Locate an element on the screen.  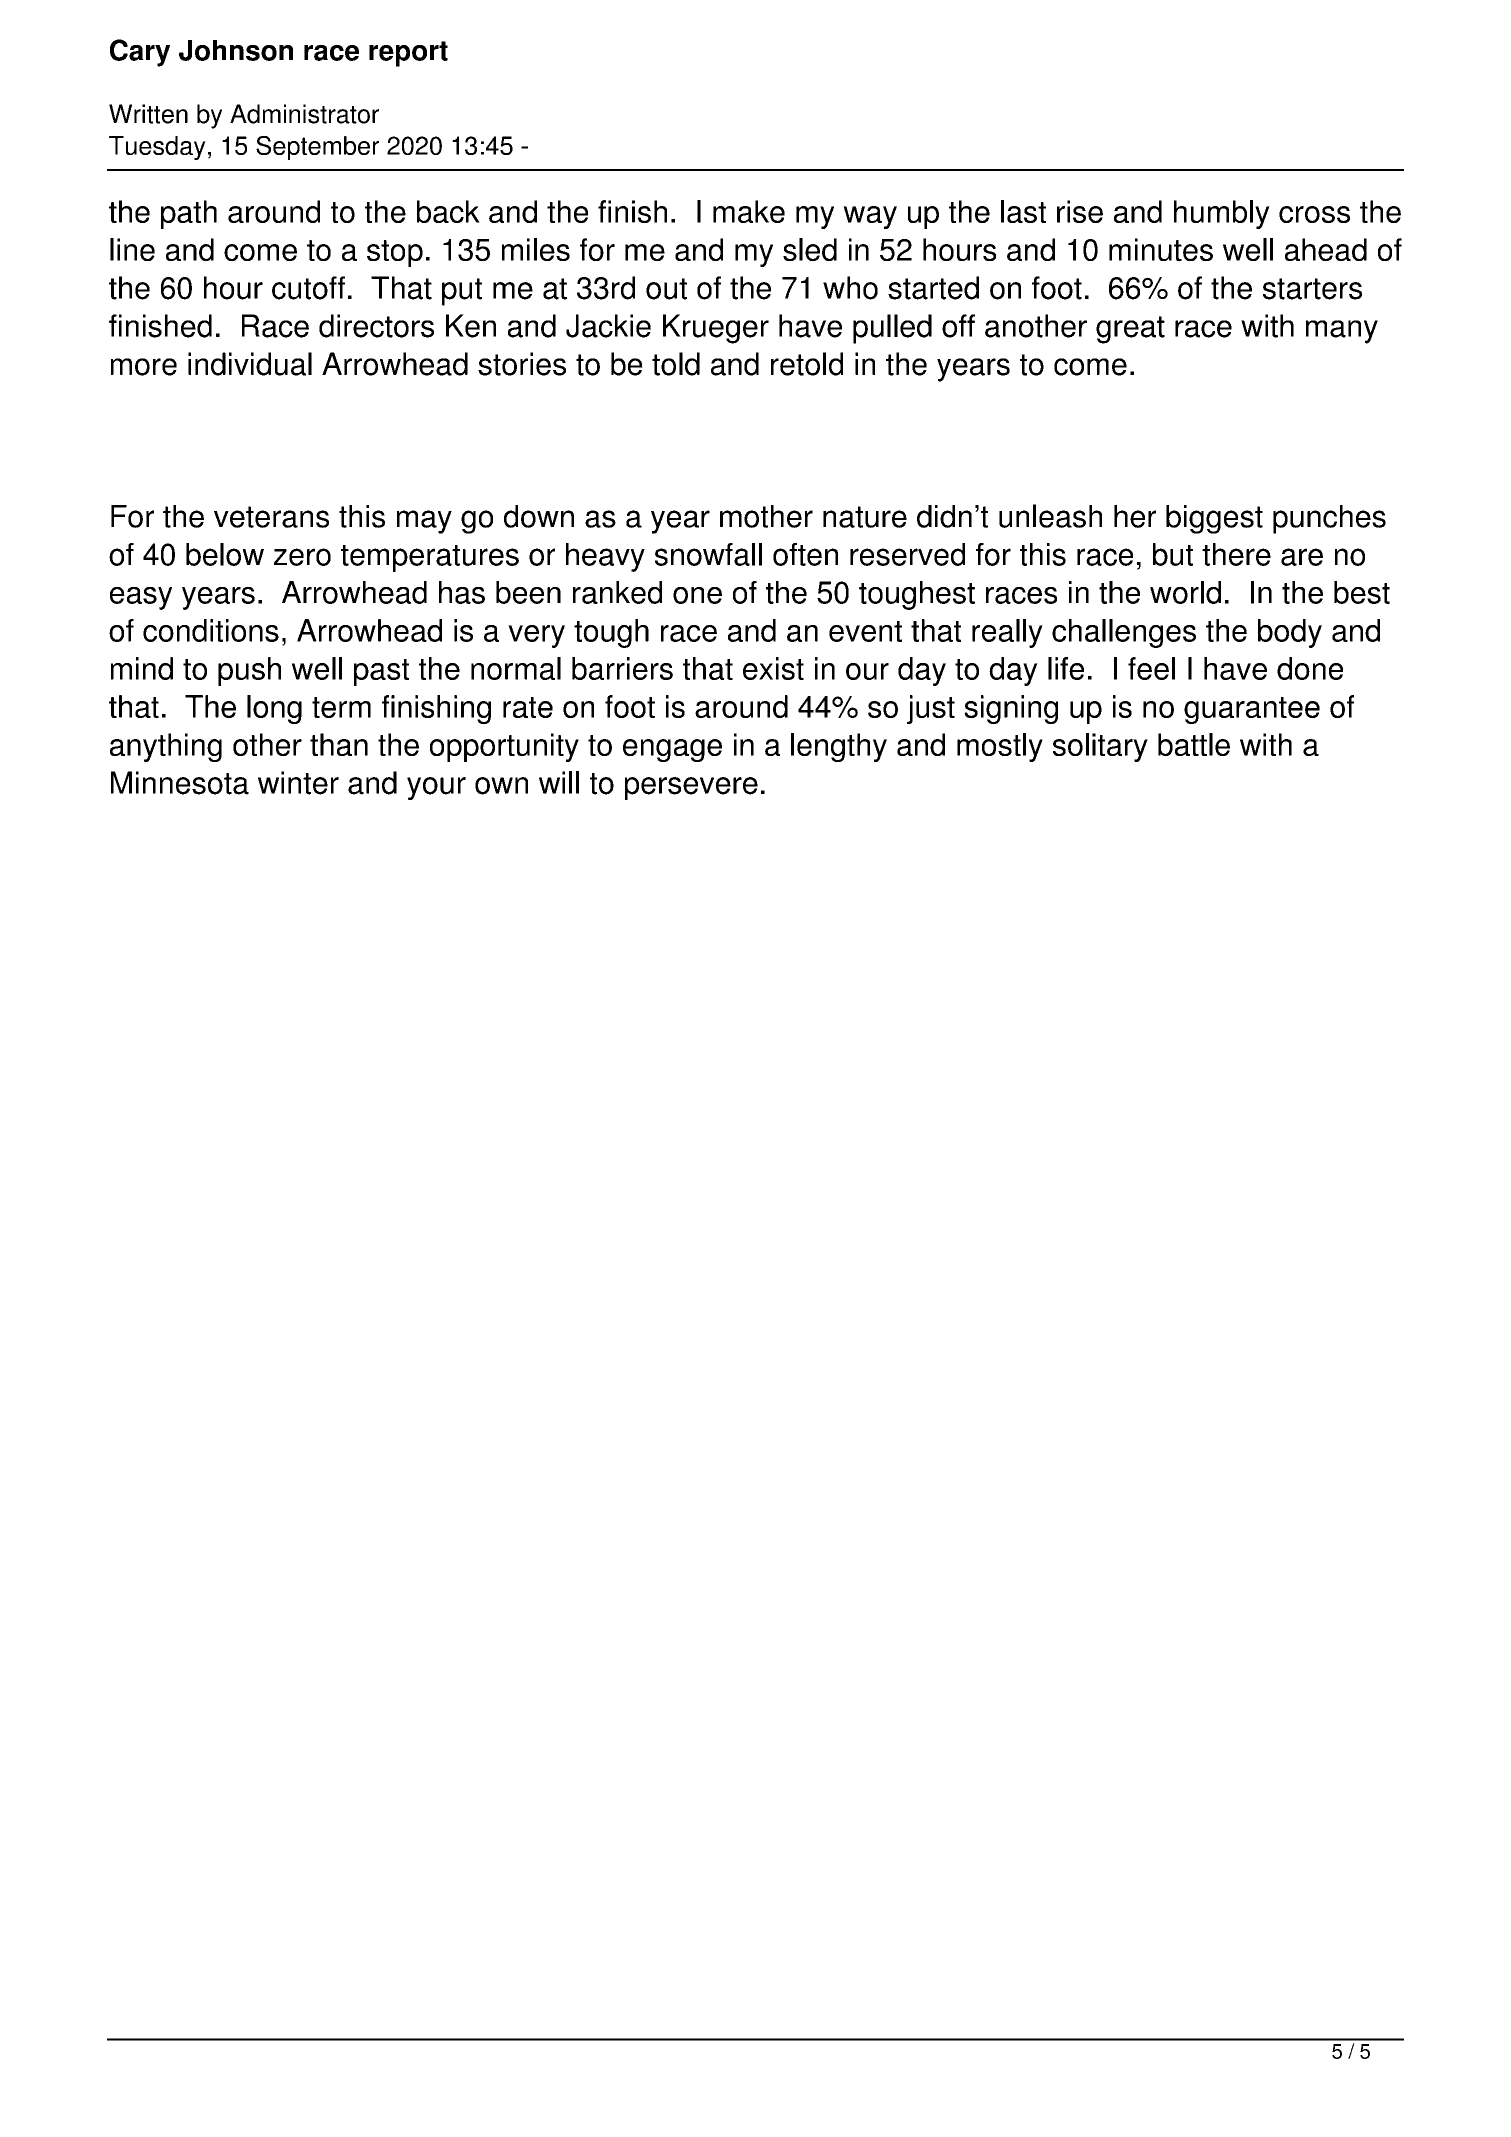
engage is located at coordinates (672, 750).
